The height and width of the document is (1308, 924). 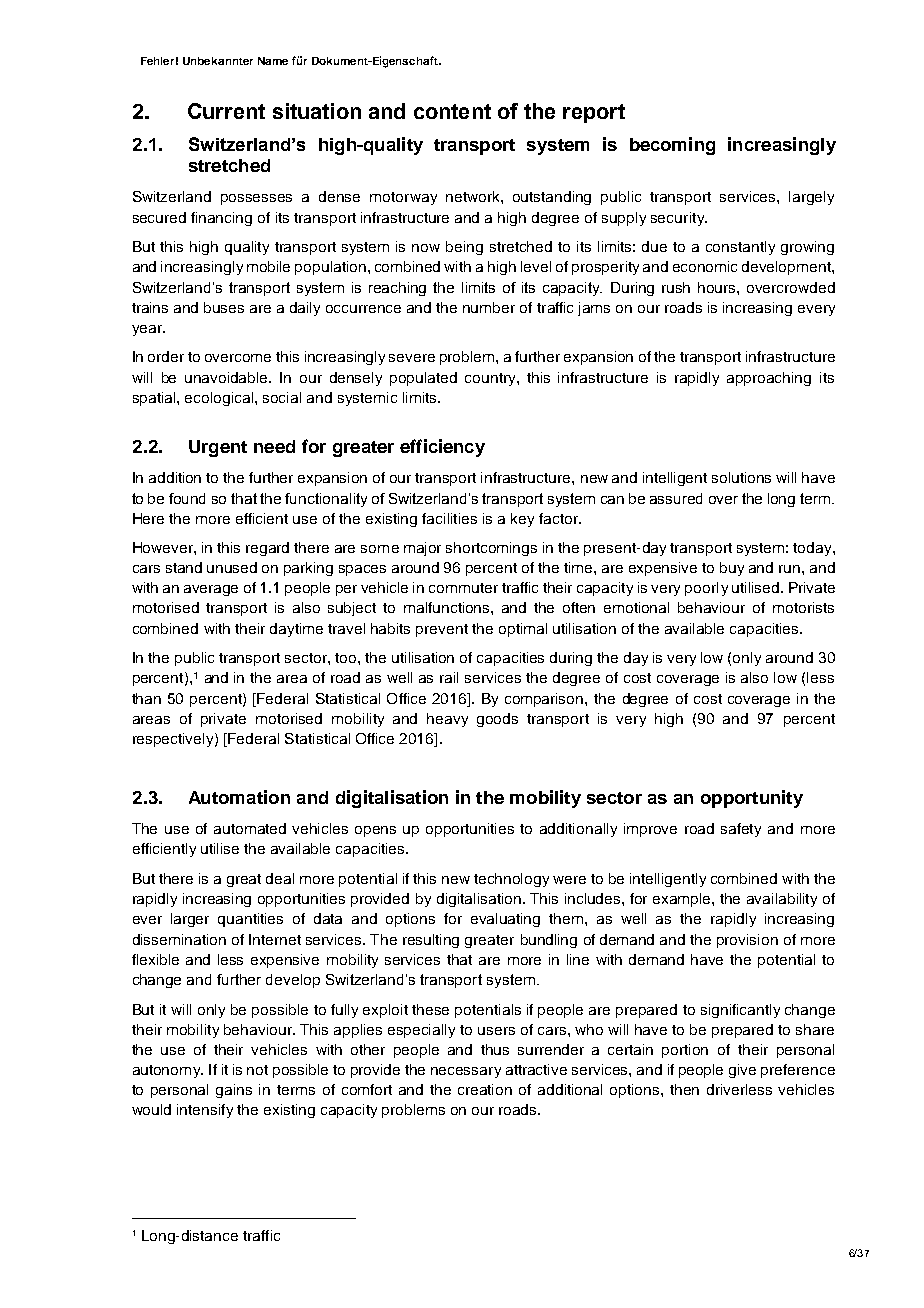 What do you see at coordinates (226, 111) in the document?
I see `Current` at bounding box center [226, 111].
